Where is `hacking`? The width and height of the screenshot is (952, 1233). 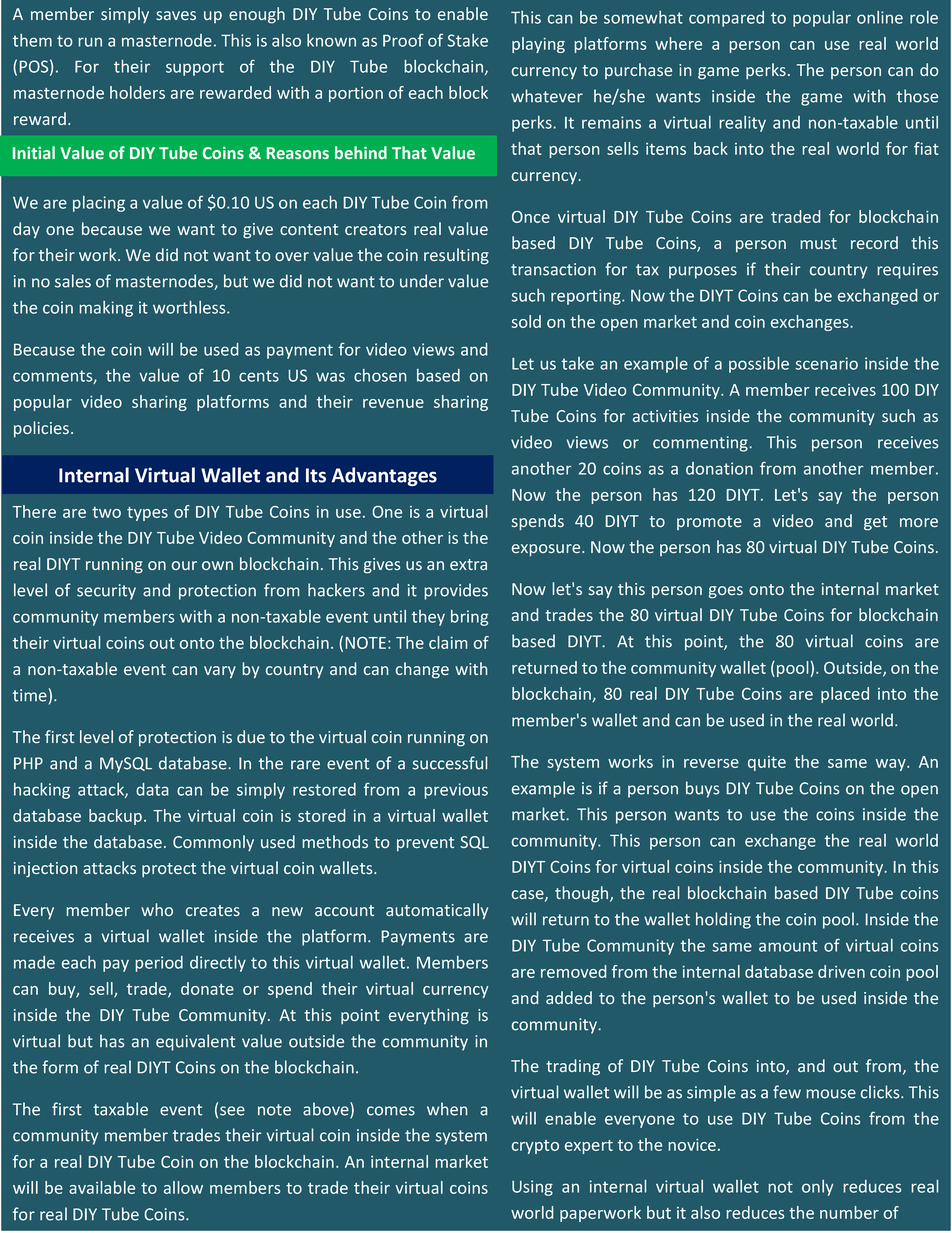
hacking is located at coordinates (42, 791).
